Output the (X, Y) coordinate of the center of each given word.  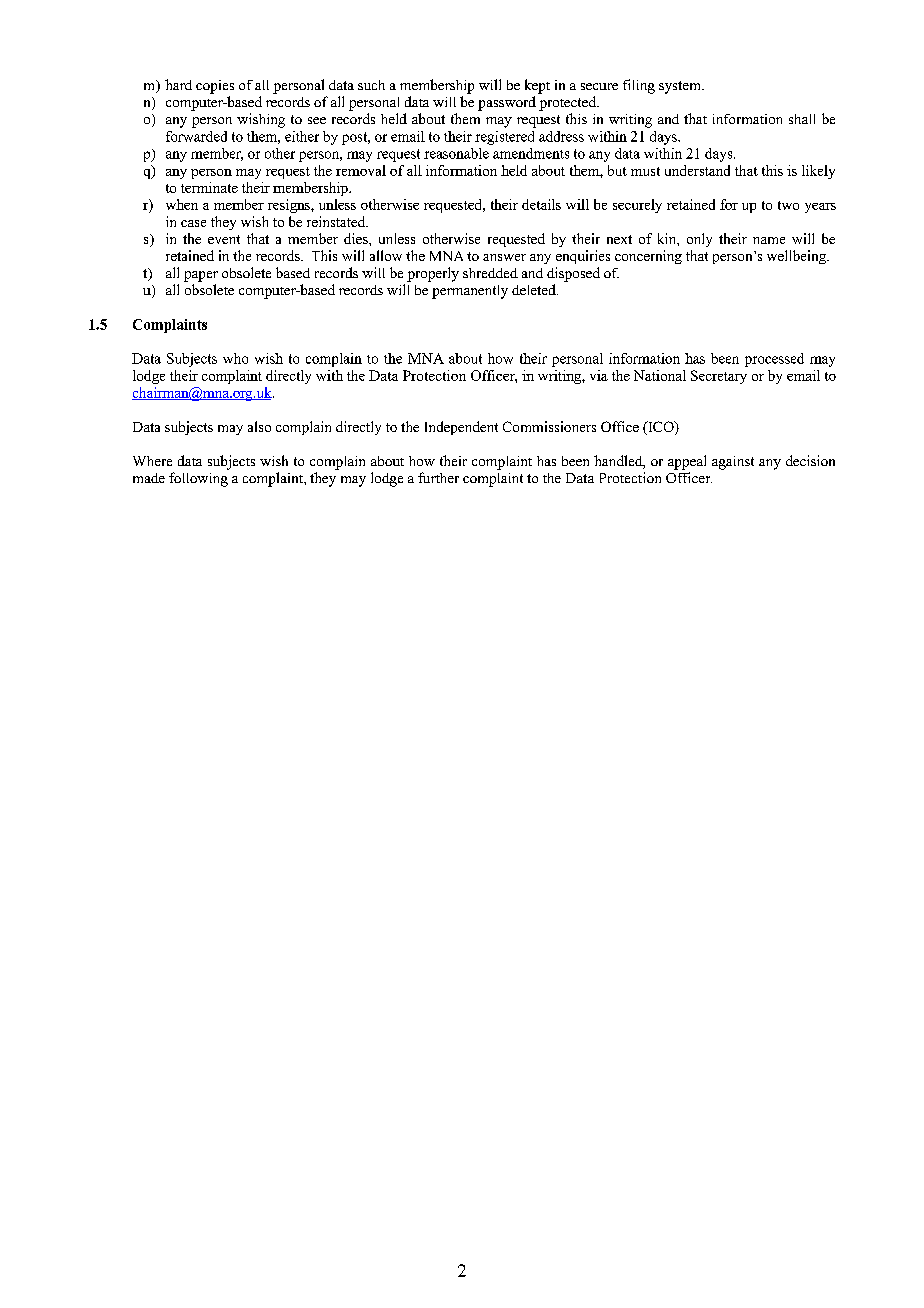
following (198, 479)
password (507, 103)
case (193, 223)
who (235, 358)
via (599, 375)
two (788, 205)
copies (215, 87)
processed (774, 360)
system (681, 87)
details (541, 204)
